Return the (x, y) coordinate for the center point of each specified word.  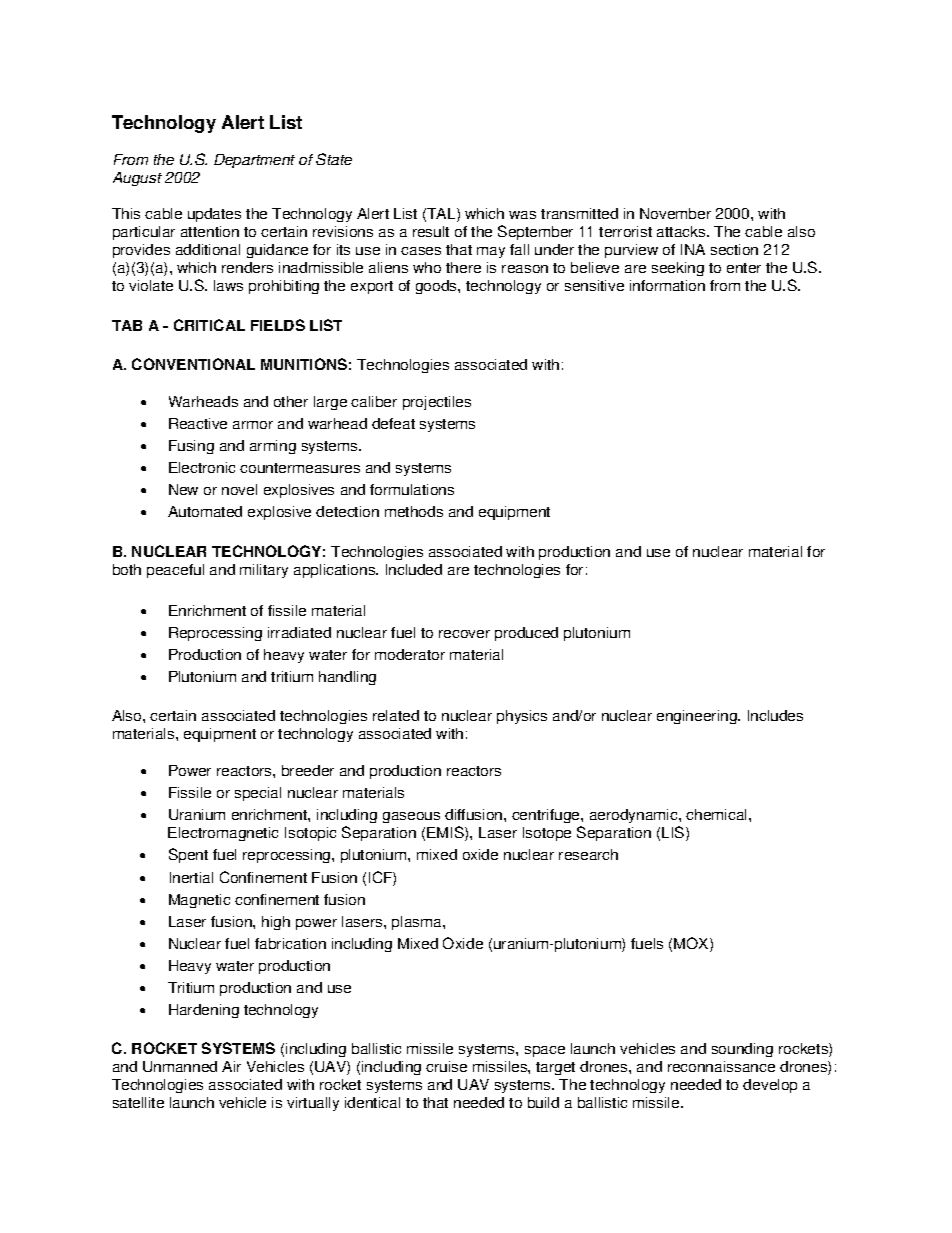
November (675, 213)
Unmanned (180, 1066)
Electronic (202, 467)
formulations (412, 489)
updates (214, 215)
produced (526, 634)
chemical (718, 814)
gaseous (411, 817)
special (258, 794)
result (431, 231)
